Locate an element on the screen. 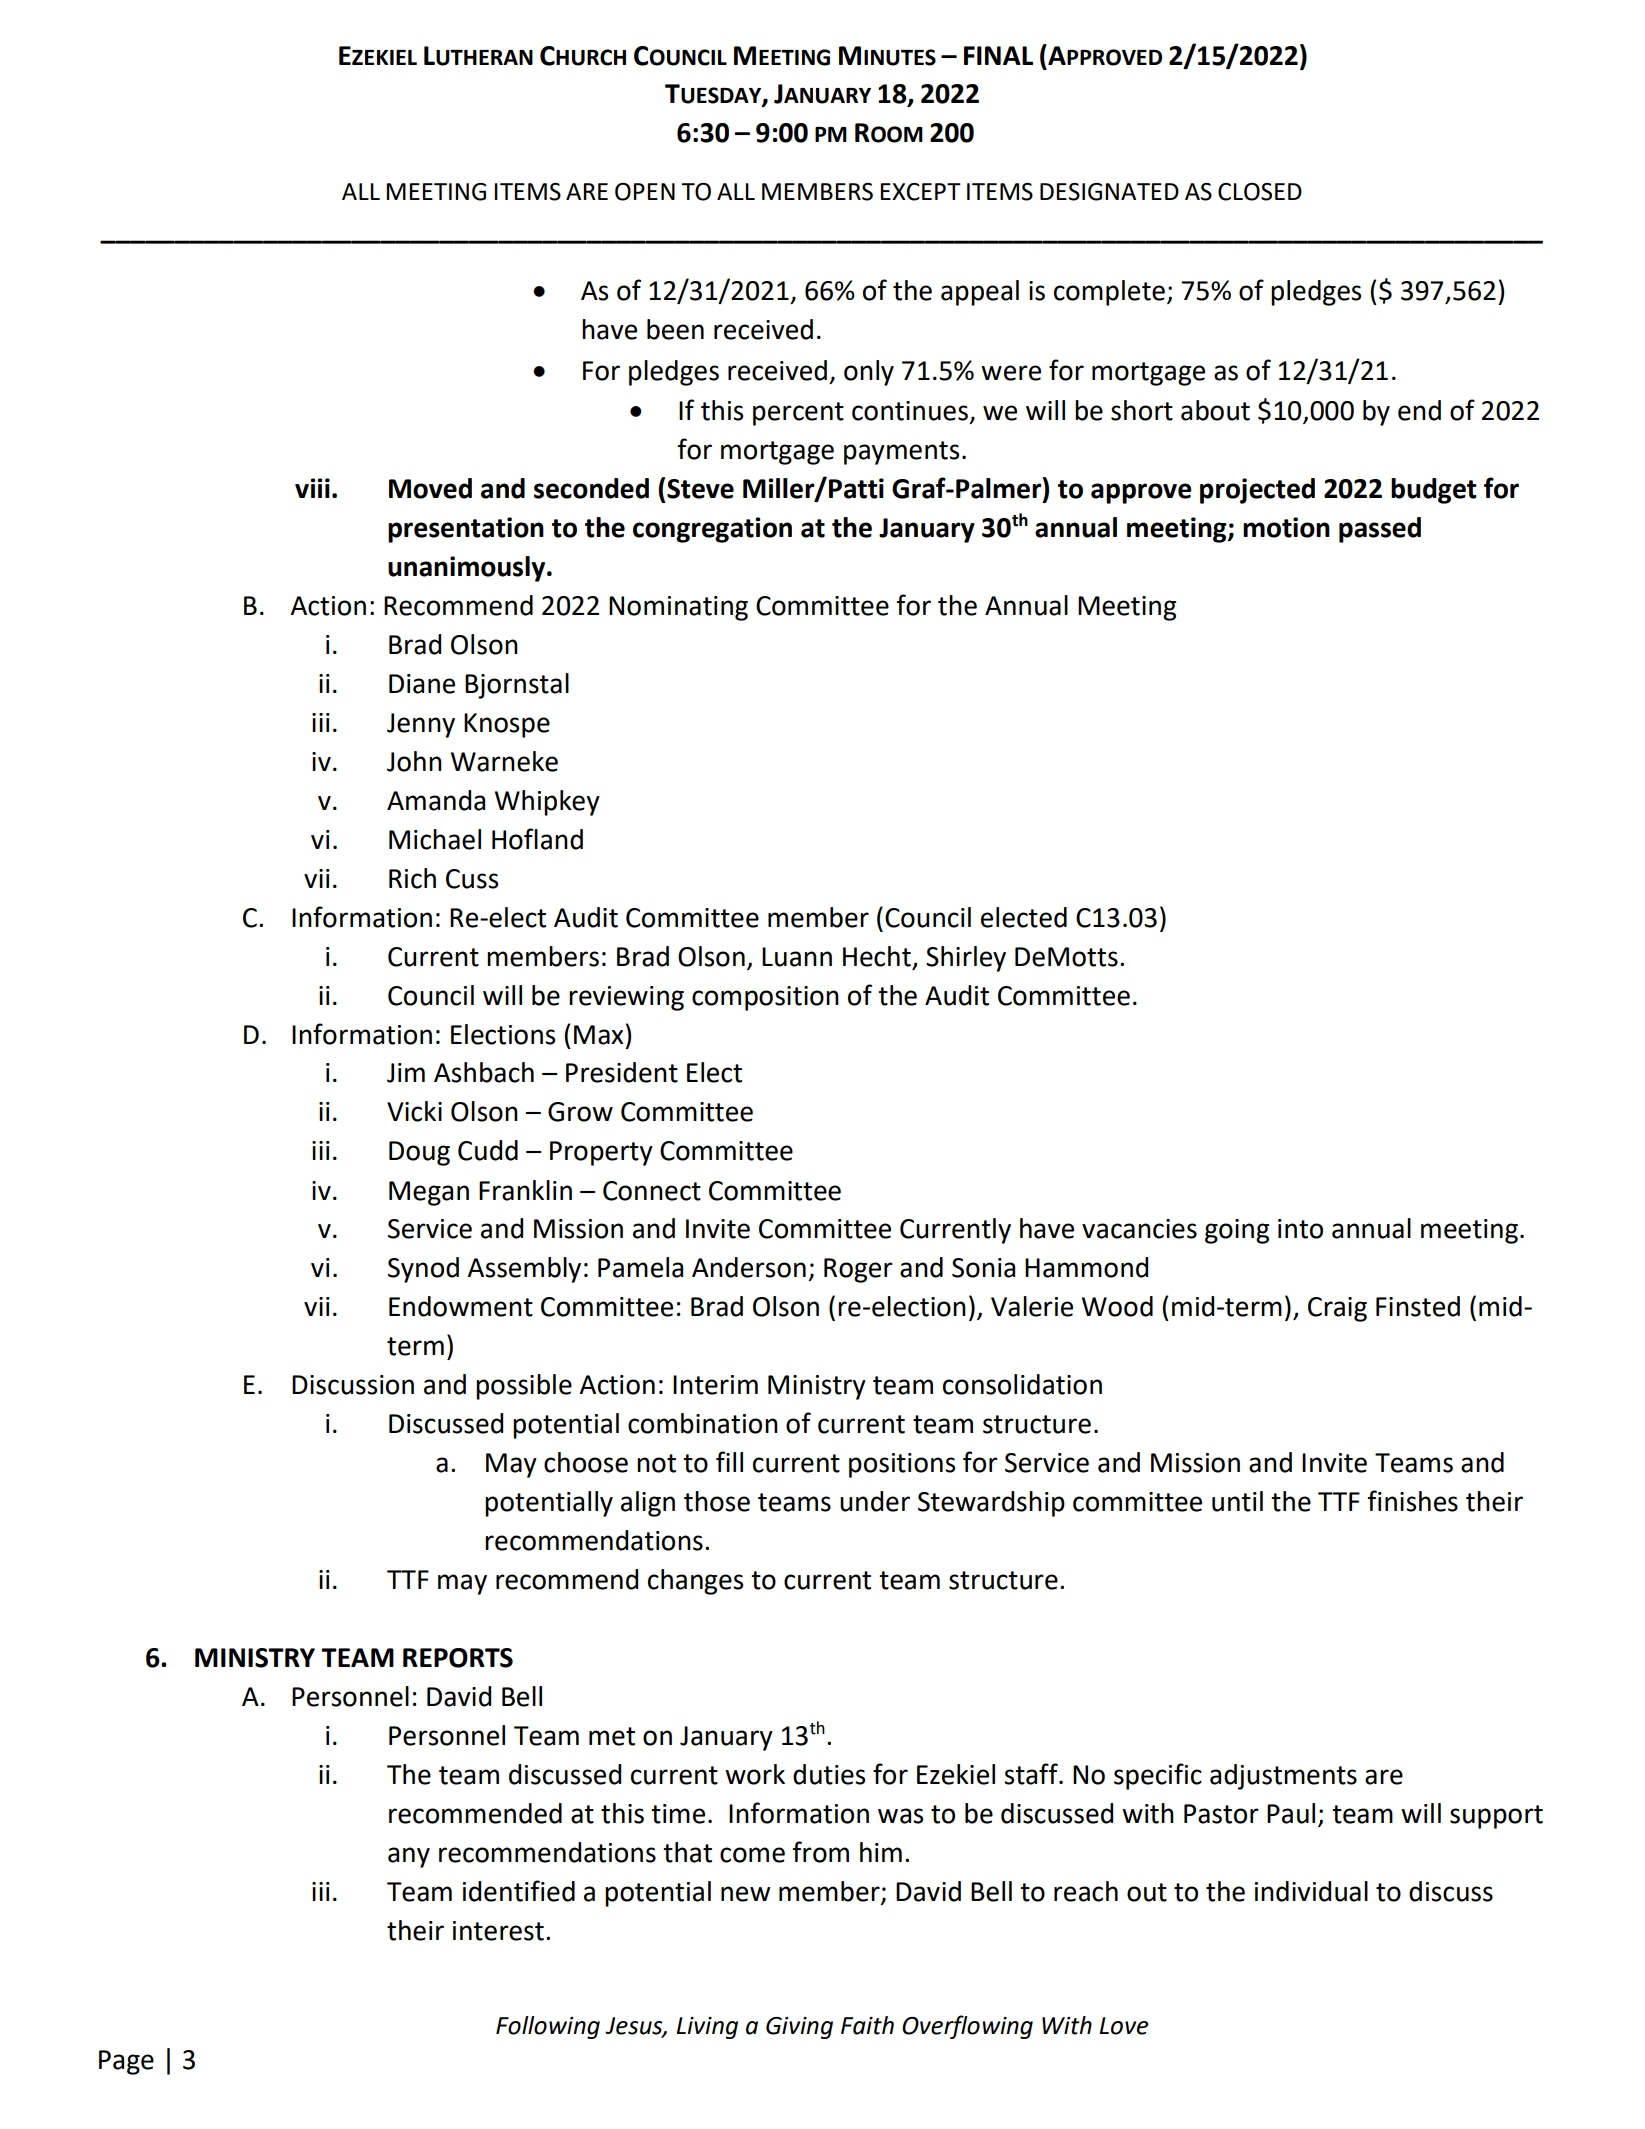  Giving is located at coordinates (799, 2028).
